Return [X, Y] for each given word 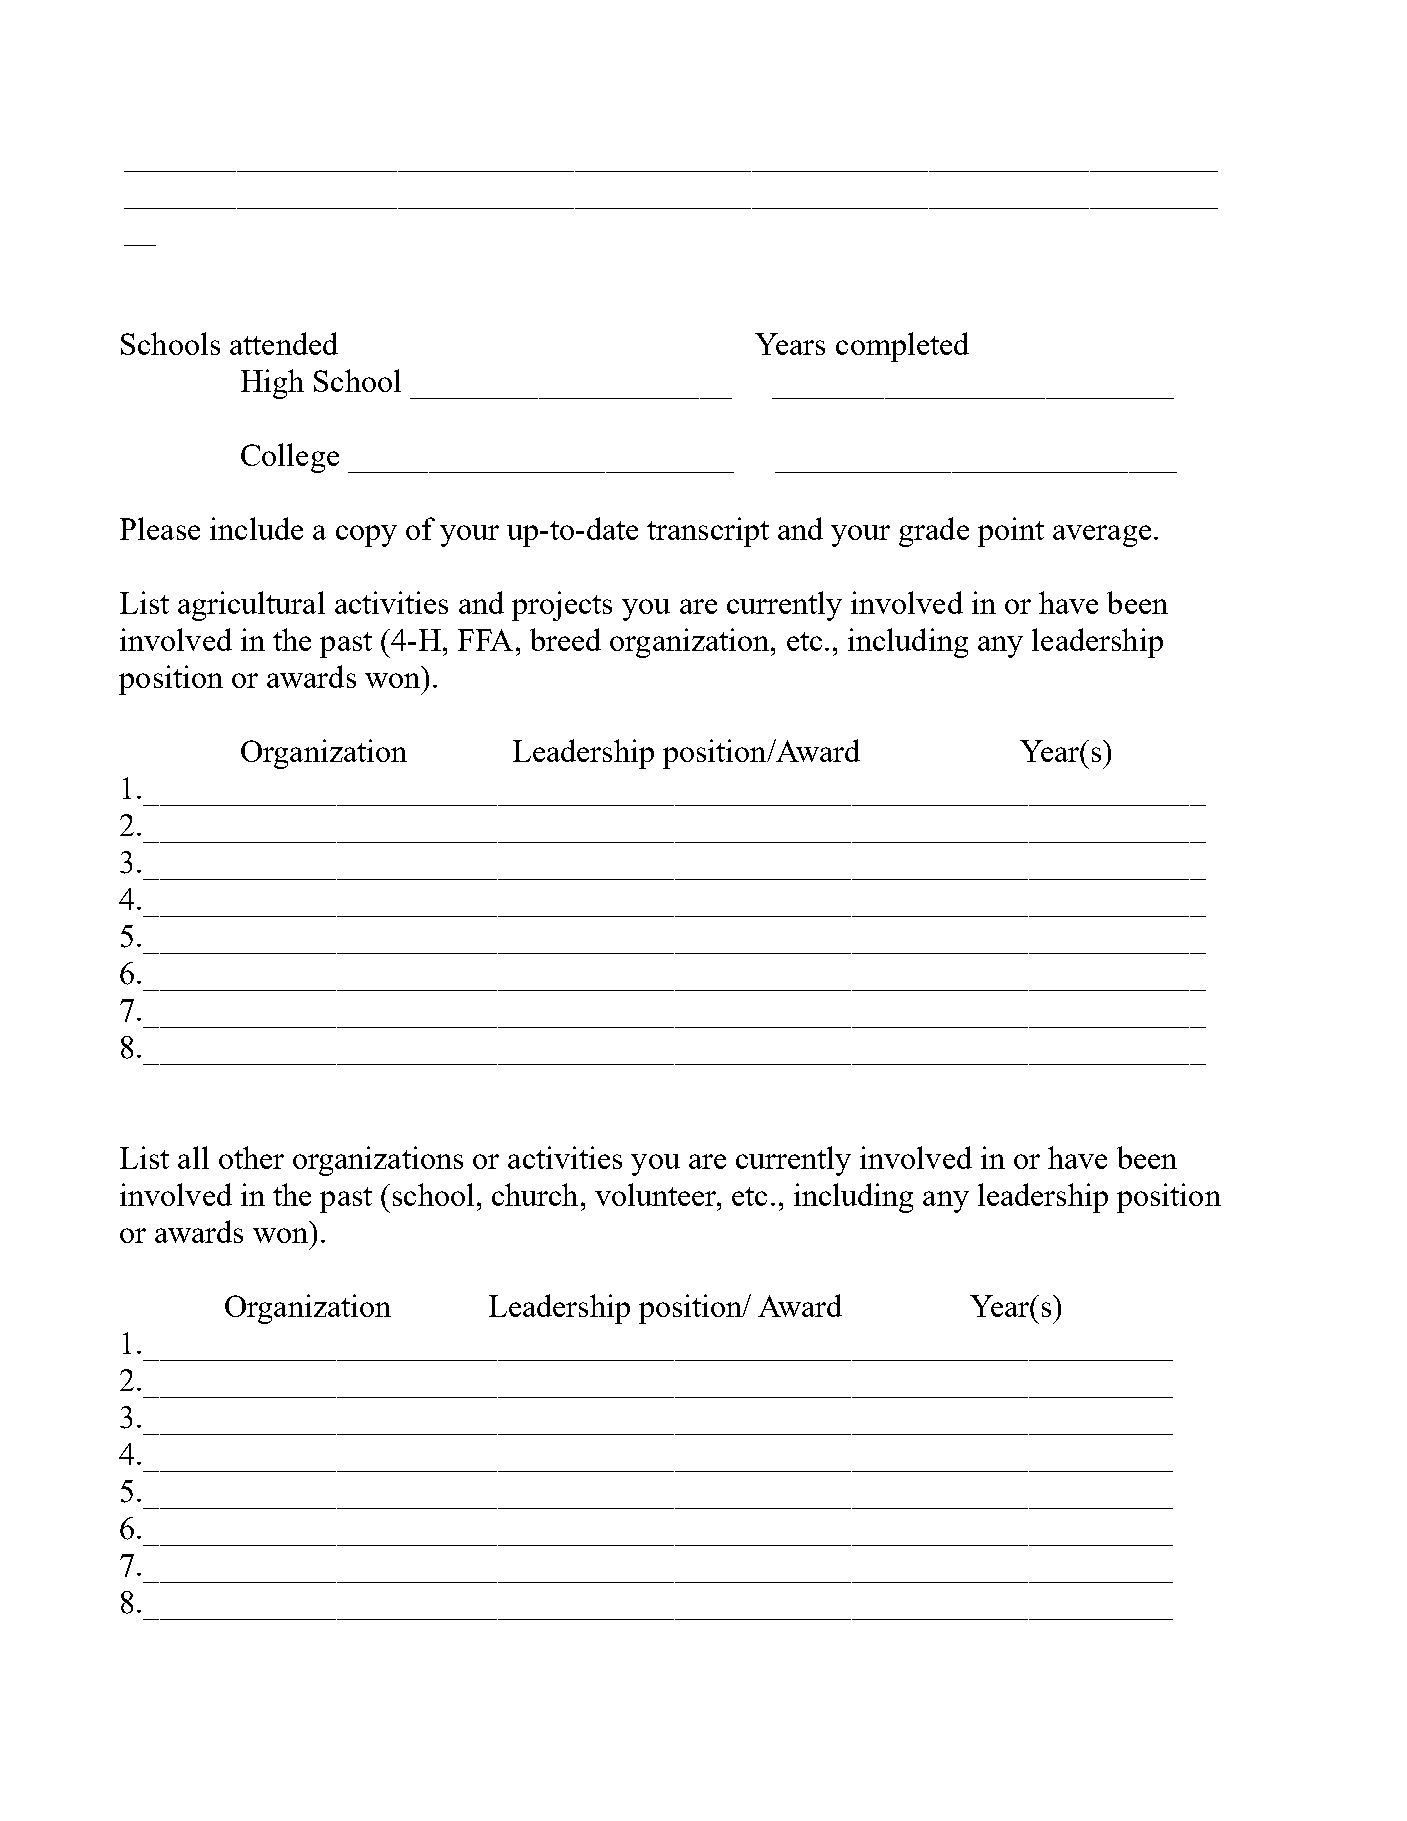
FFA [485, 640]
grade [934, 532]
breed [565, 639]
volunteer [657, 1194]
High [272, 384]
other [251, 1157]
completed [902, 347]
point [1011, 532]
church [535, 1194]
